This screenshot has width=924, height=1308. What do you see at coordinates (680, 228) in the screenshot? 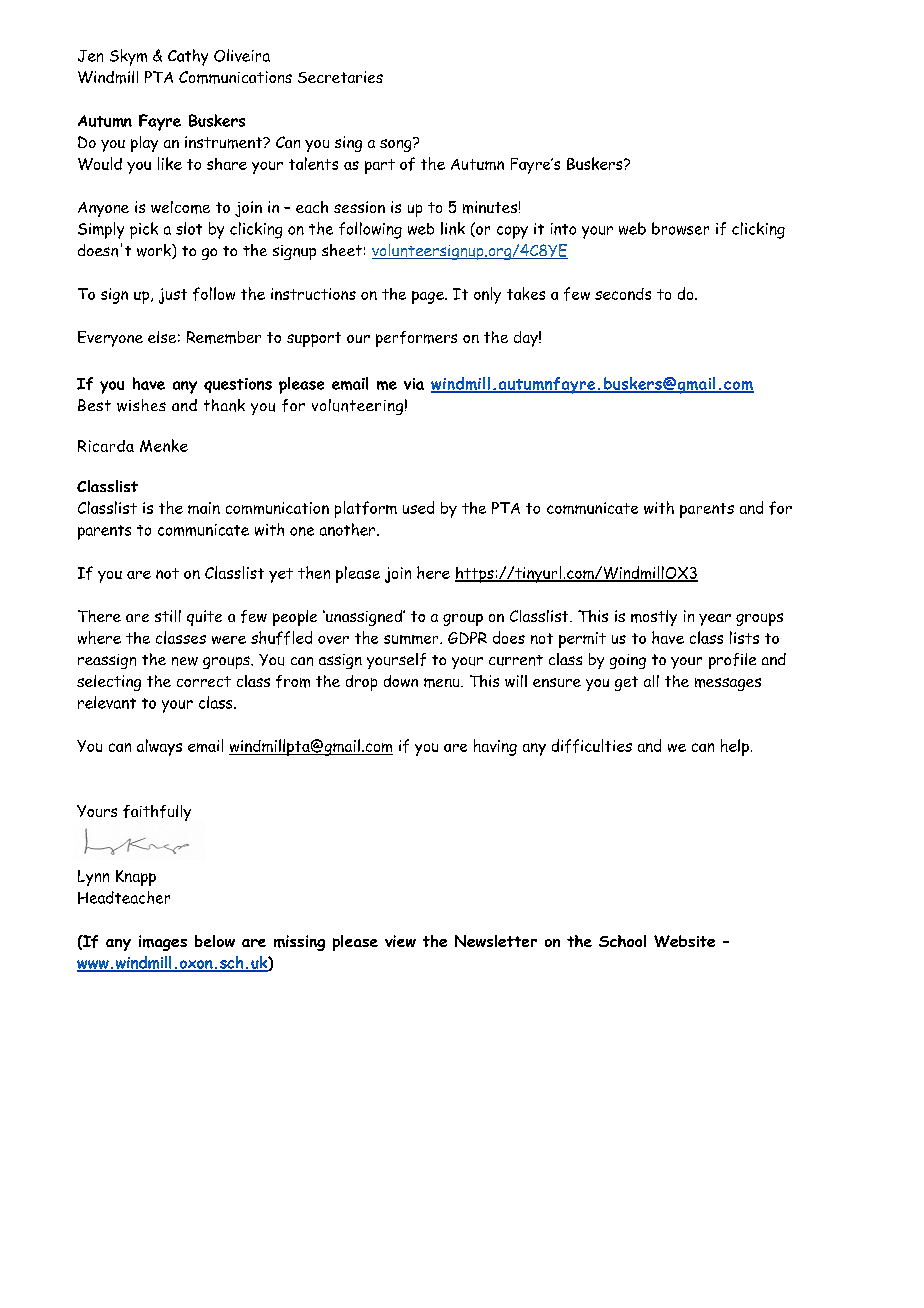
I see `browser` at bounding box center [680, 228].
